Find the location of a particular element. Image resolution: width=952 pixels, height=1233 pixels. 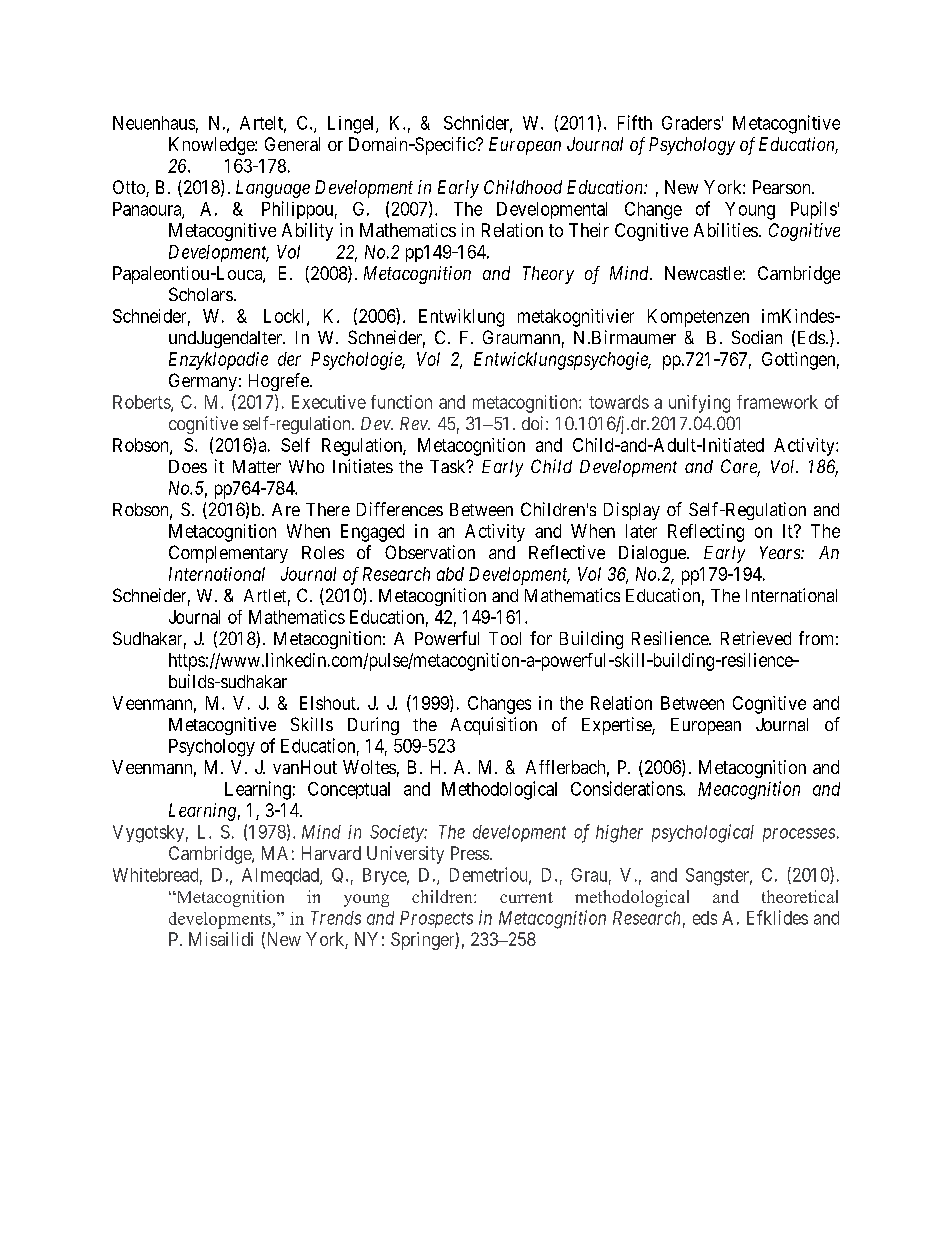

Graders is located at coordinates (691, 123).
